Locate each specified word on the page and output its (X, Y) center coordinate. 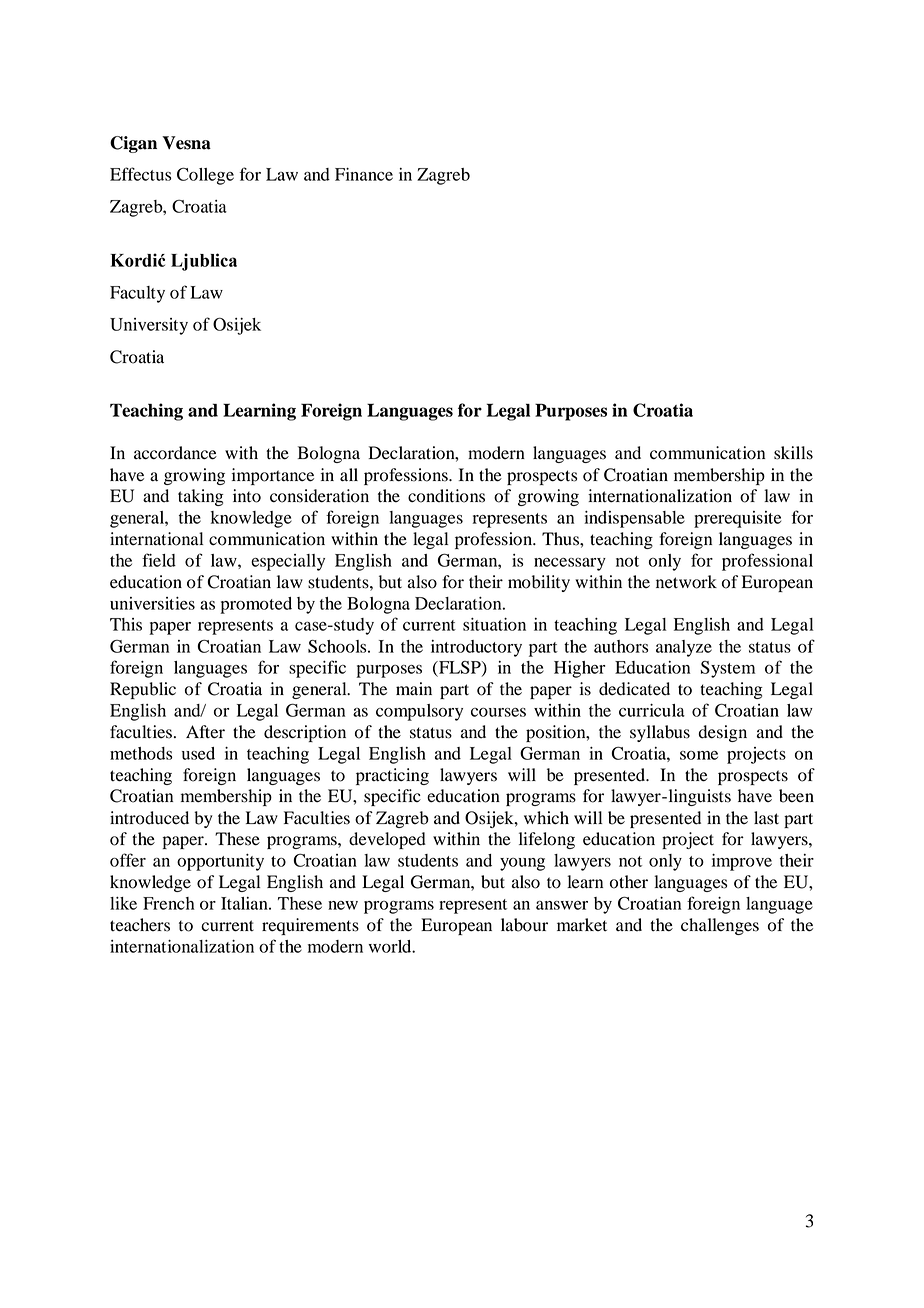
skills (793, 453)
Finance (364, 174)
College (205, 176)
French (169, 903)
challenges (720, 926)
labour (524, 925)
